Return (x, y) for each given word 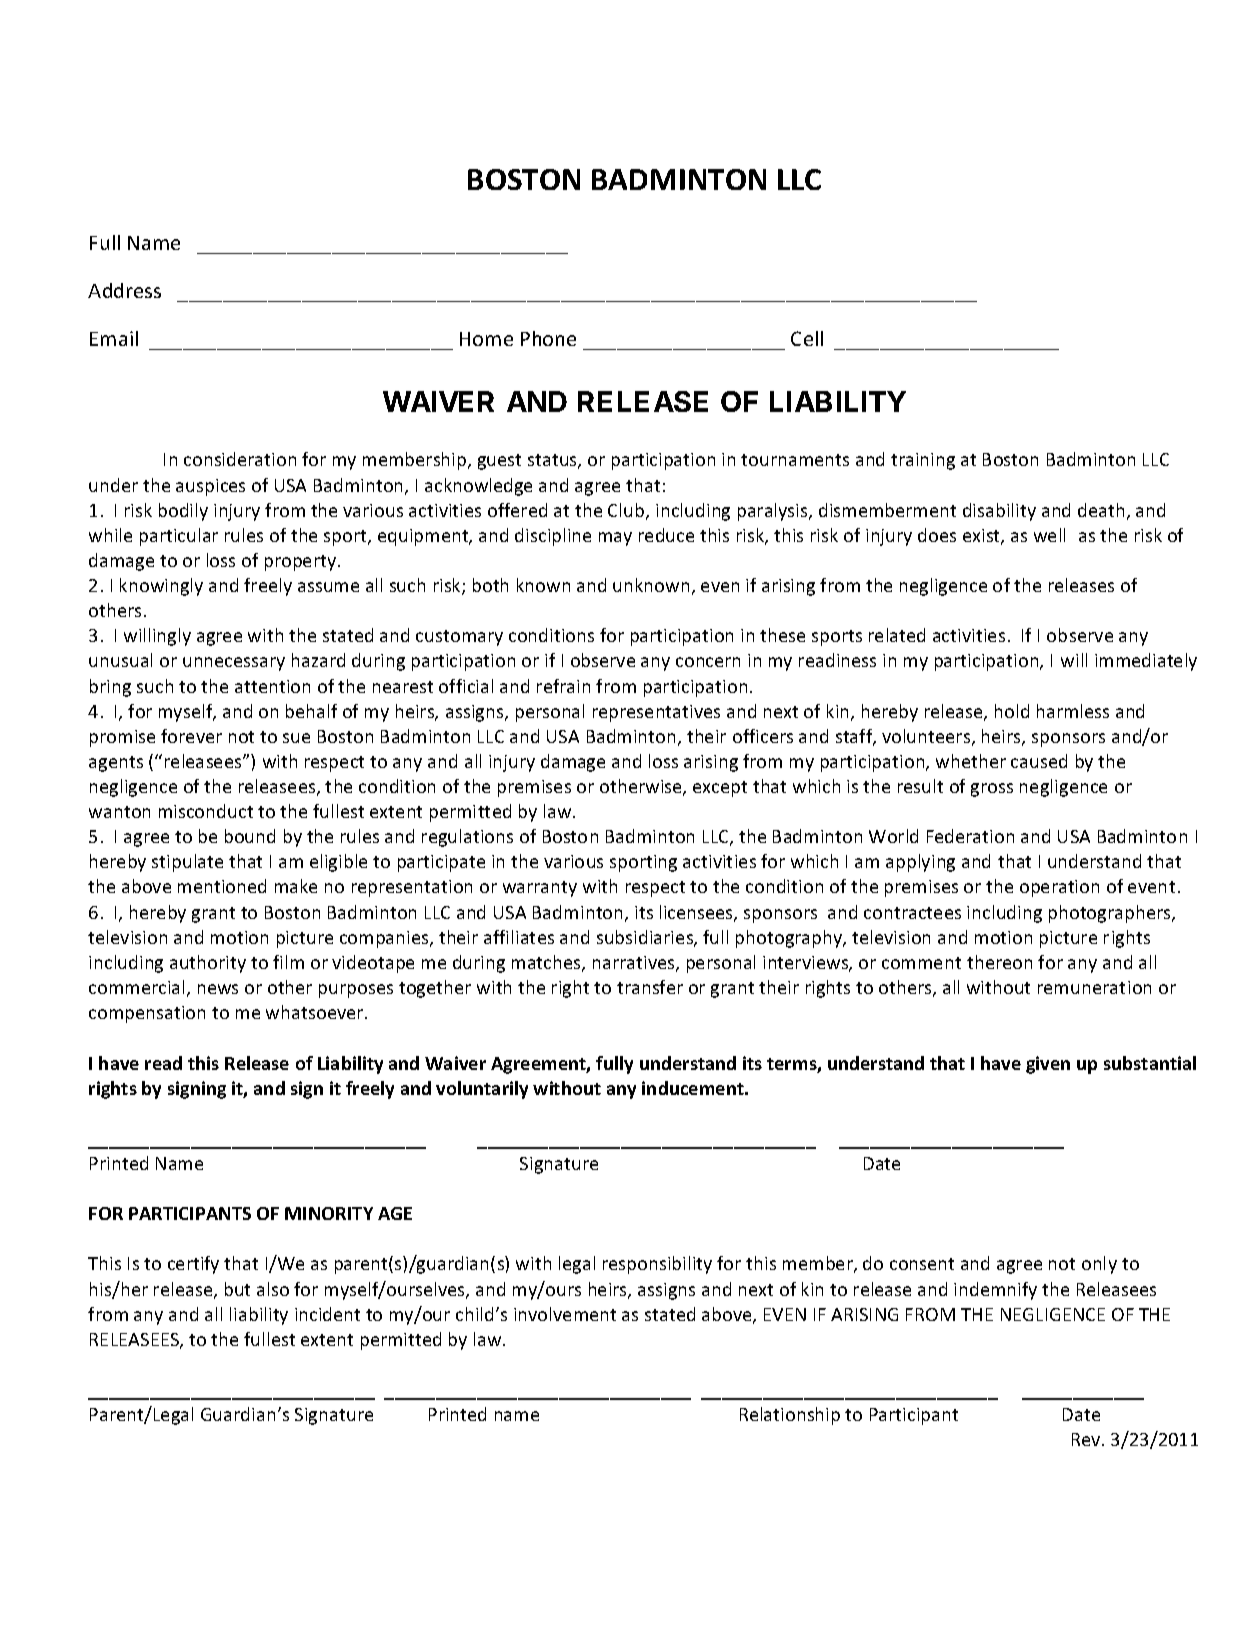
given (1048, 1065)
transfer (650, 987)
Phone (548, 338)
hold (1012, 711)
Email (114, 338)
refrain (563, 686)
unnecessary (234, 664)
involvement (565, 1314)
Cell (807, 338)
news (218, 989)
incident (327, 1314)
